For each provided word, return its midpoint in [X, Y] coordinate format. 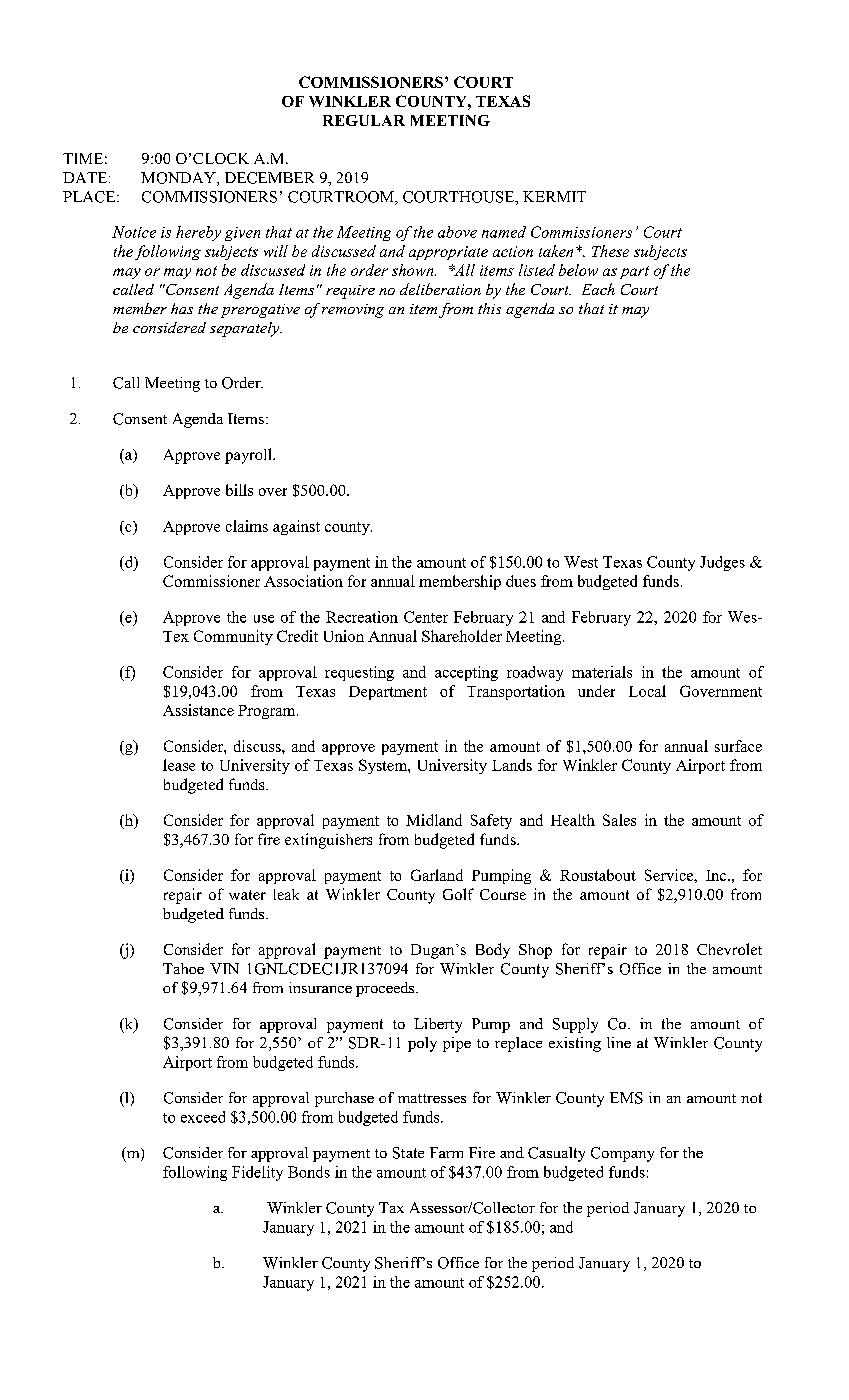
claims [247, 526]
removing [353, 311]
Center [426, 617]
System [384, 766]
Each [598, 289]
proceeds [386, 989]
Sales [619, 820]
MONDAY [179, 179]
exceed [203, 1117]
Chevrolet [729, 949]
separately [246, 329]
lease [179, 765]
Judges [722, 563]
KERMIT [554, 196]
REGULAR [364, 120]
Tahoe [183, 968]
